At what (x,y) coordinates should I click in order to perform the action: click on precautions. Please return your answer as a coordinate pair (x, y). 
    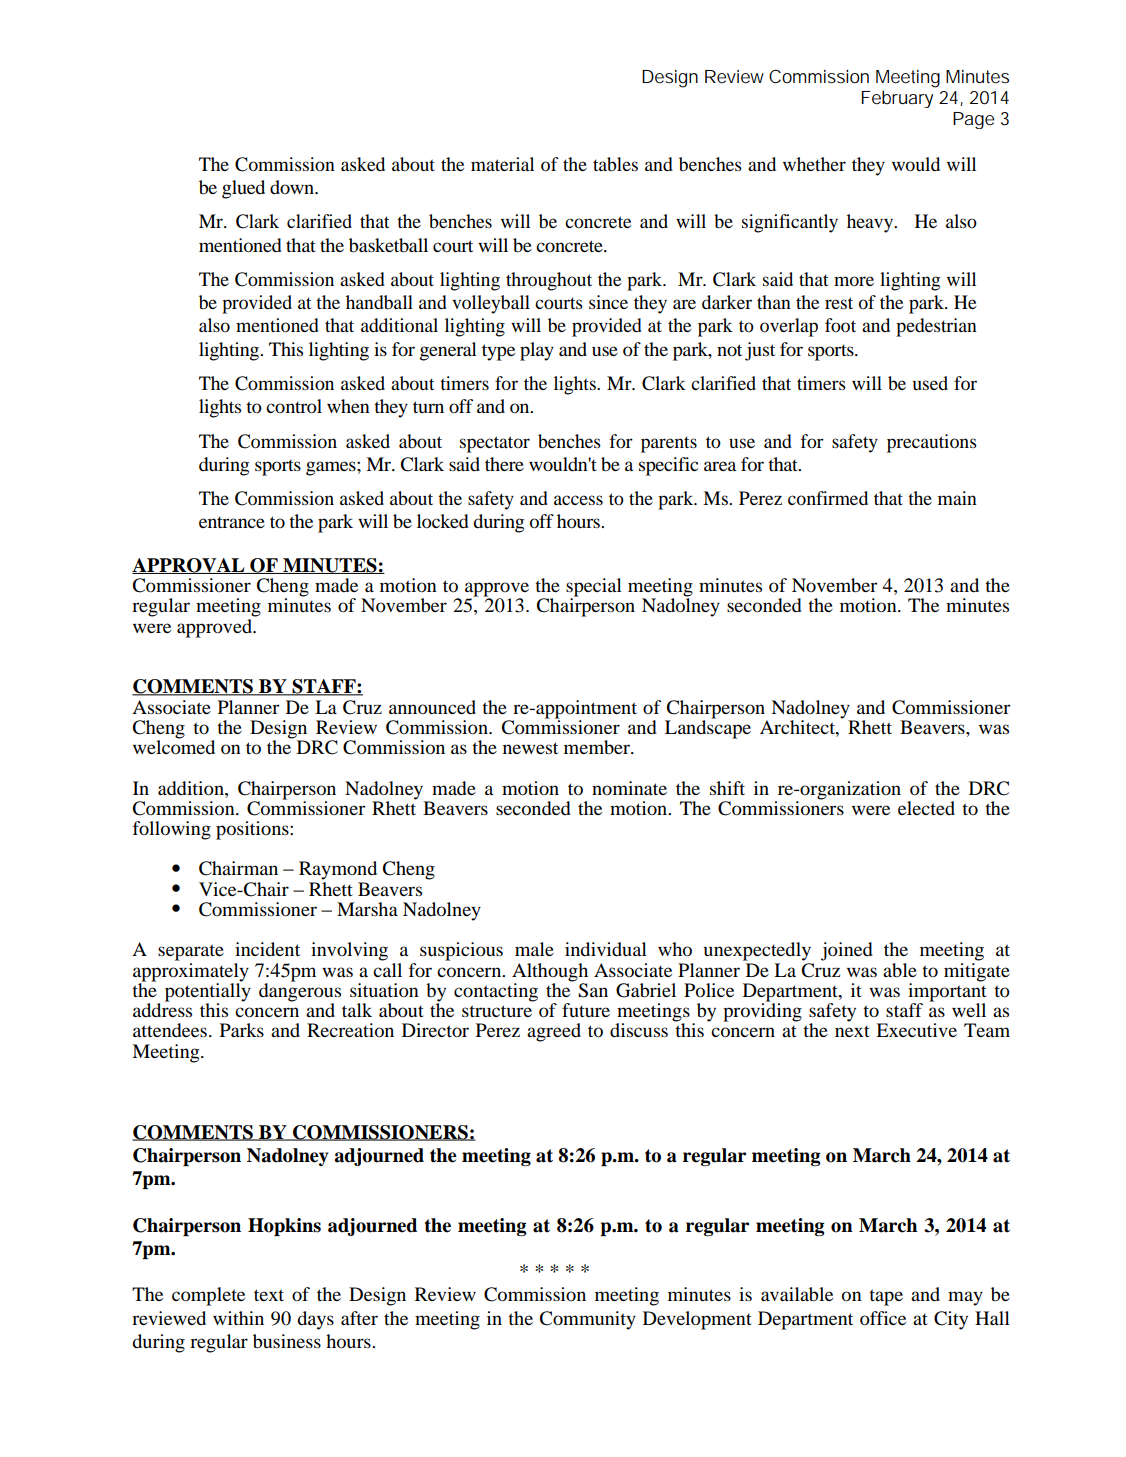
    Looking at the image, I should click on (932, 443).
